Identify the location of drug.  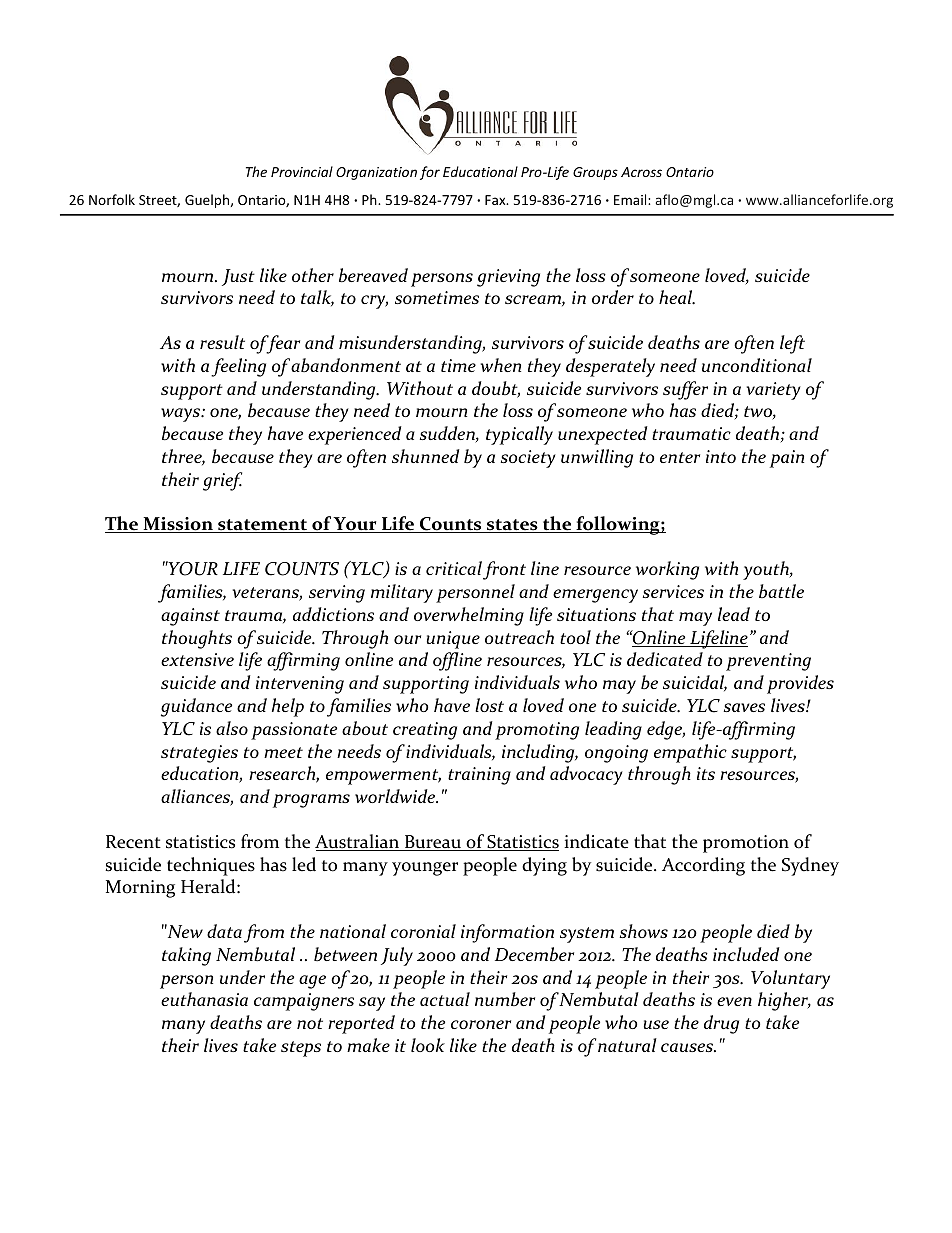
(721, 1024).
